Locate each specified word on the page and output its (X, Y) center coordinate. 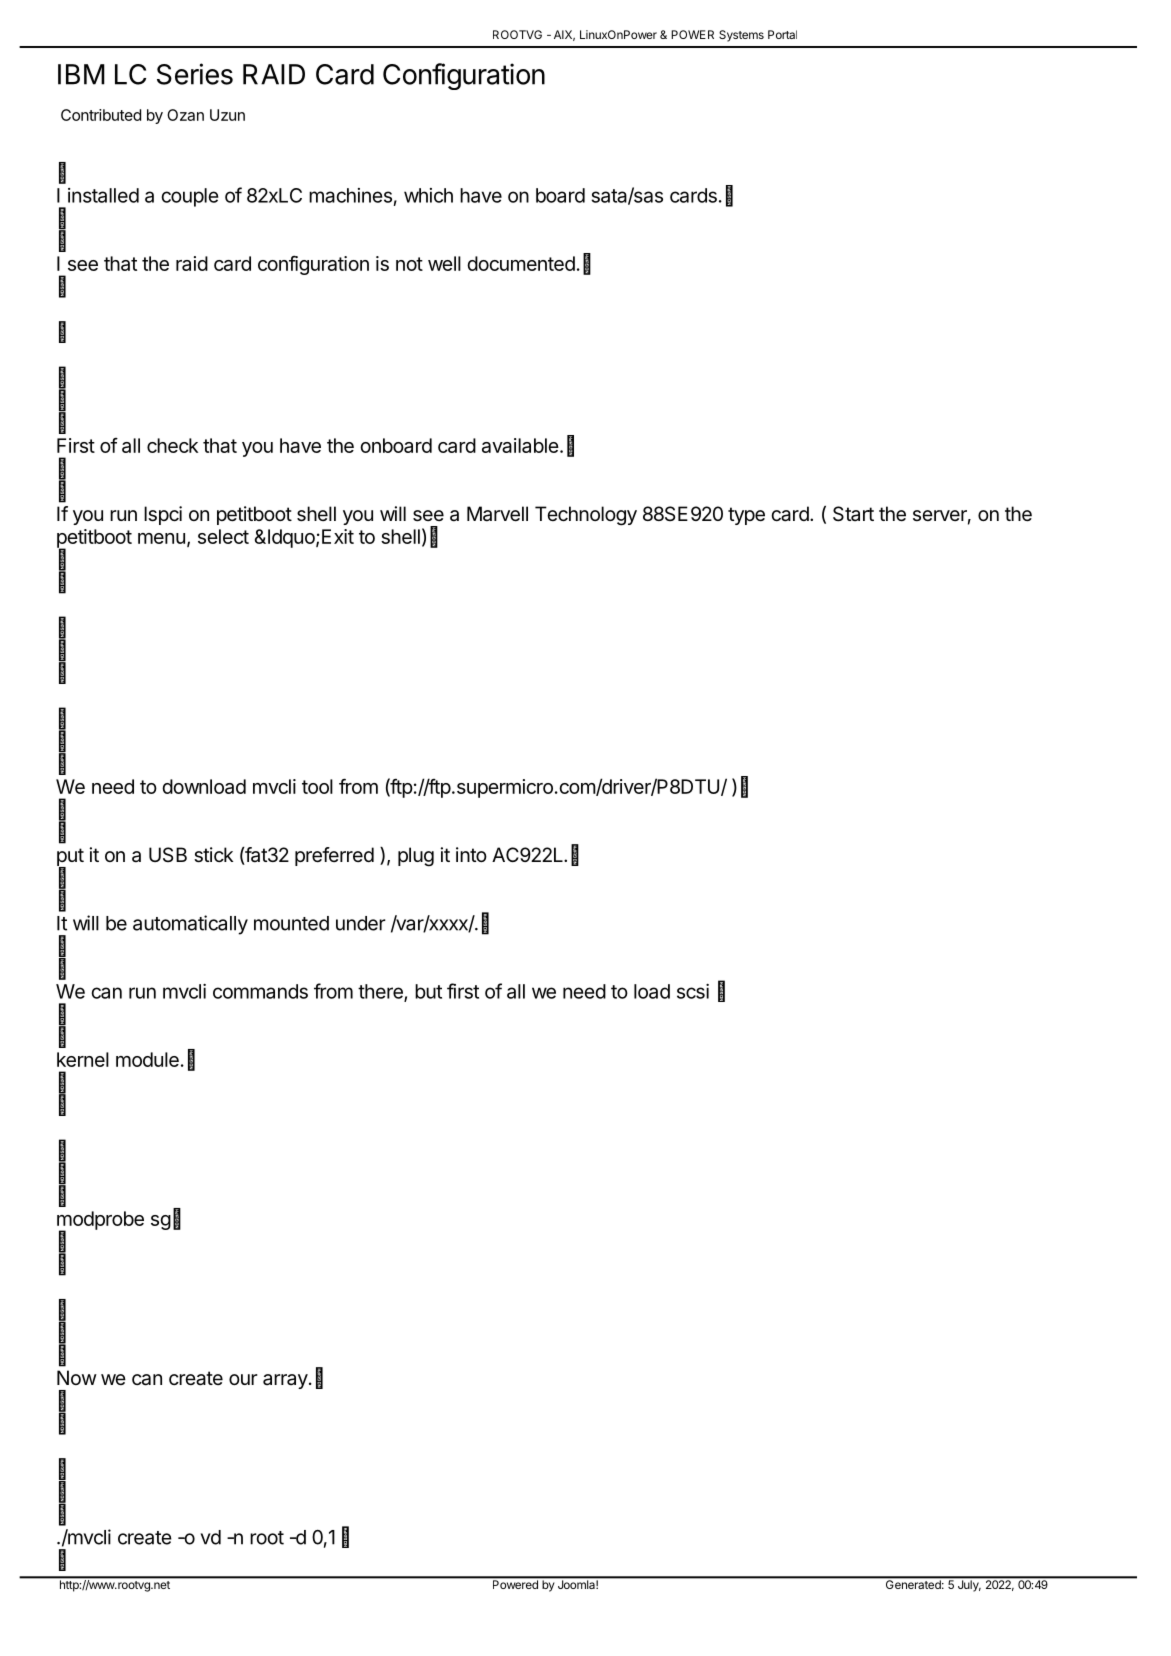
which (428, 195)
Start (853, 514)
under (361, 923)
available (520, 445)
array (285, 1381)
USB (168, 854)
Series (195, 74)
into (471, 854)
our (243, 1379)
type (746, 516)
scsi (693, 991)
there (381, 992)
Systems (741, 36)
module (147, 1059)
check (172, 445)
